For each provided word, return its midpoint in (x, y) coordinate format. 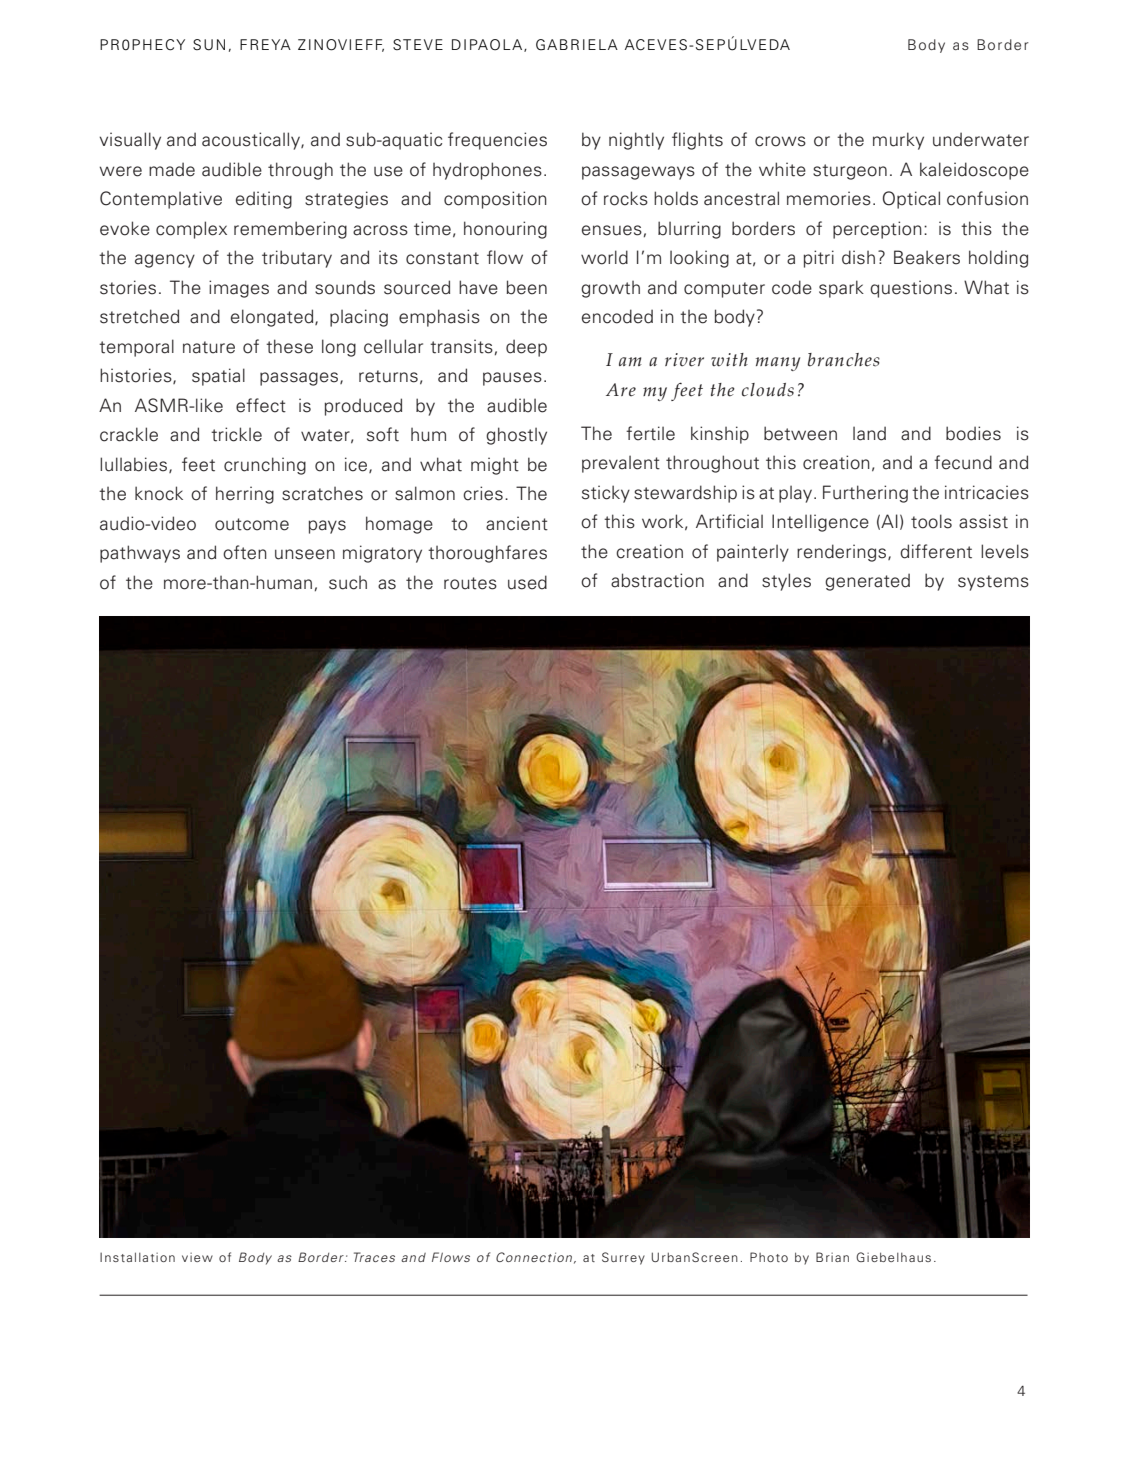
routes (470, 583)
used (527, 582)
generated (867, 582)
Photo (769, 1257)
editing (264, 200)
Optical (911, 200)
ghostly (516, 436)
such (348, 583)
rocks (626, 198)
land (869, 433)
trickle (236, 434)
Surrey (623, 1258)
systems (993, 583)
